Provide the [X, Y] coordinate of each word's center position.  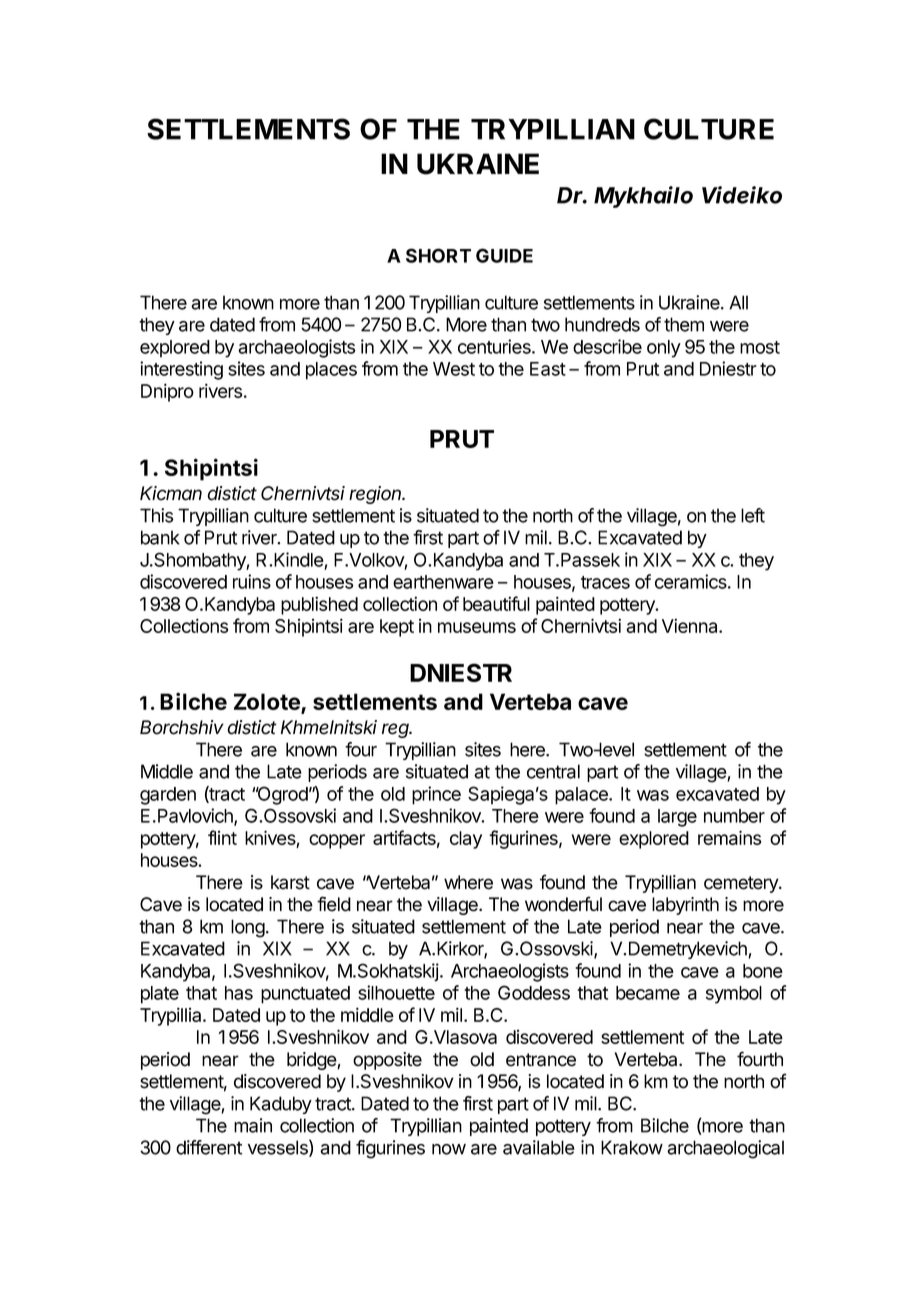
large [677, 818]
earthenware [443, 582]
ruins [252, 581]
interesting [181, 370]
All [738, 302]
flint [222, 837]
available [539, 1147]
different [209, 1147]
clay [466, 840]
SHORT [438, 255]
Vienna [691, 625]
